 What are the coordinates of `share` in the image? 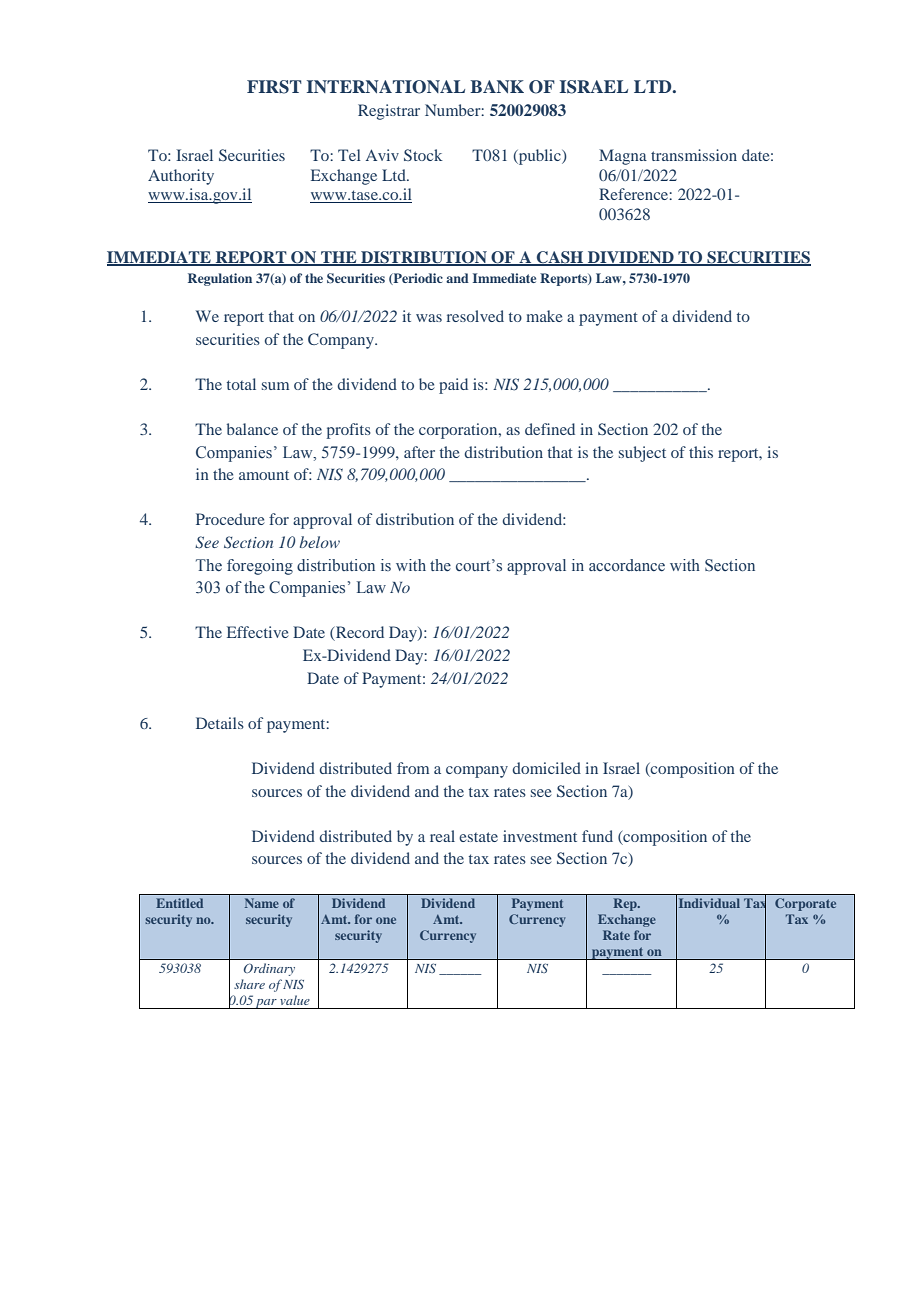 It's located at (249, 984).
